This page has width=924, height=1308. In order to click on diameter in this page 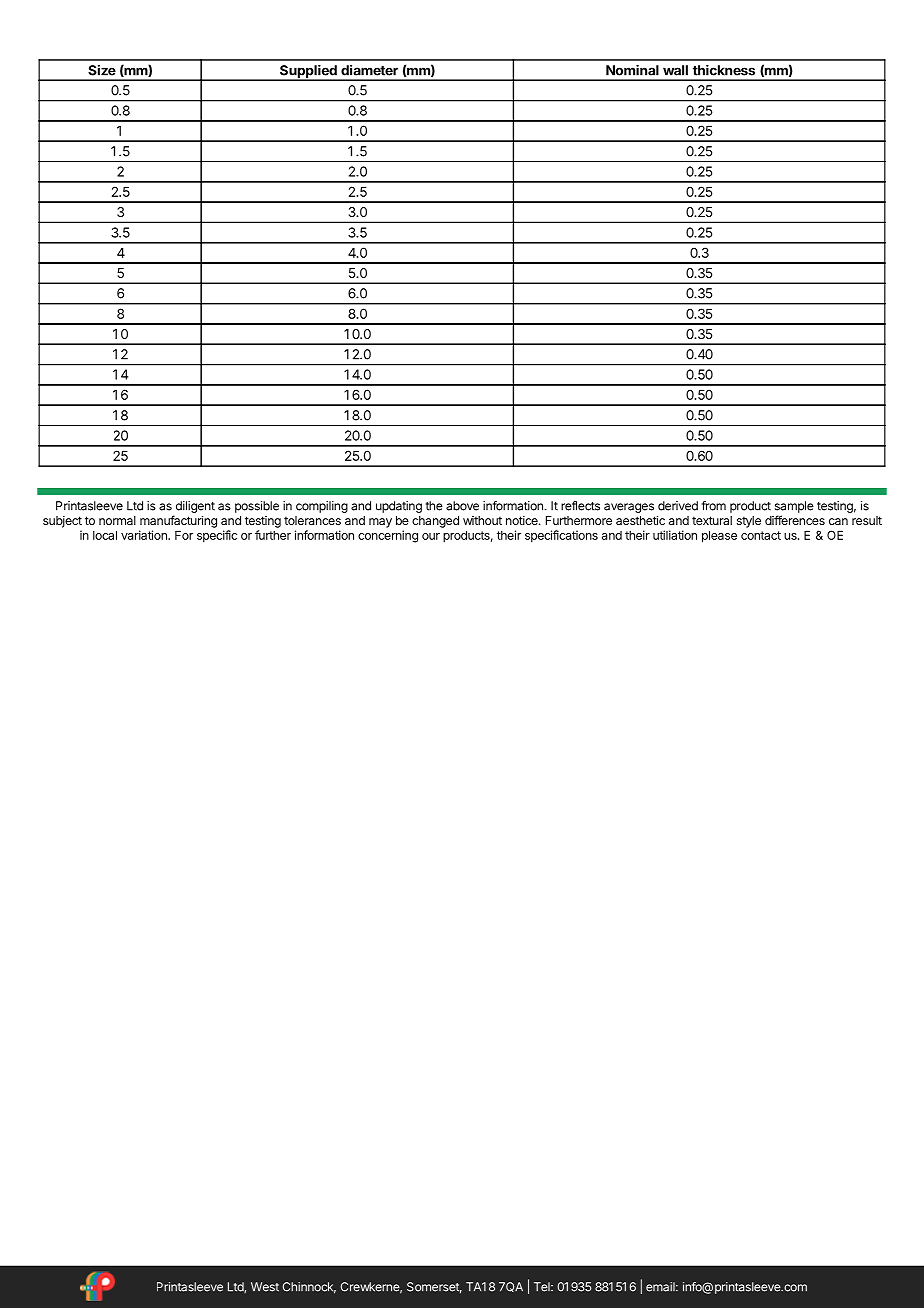, I will do `click(369, 70)`.
